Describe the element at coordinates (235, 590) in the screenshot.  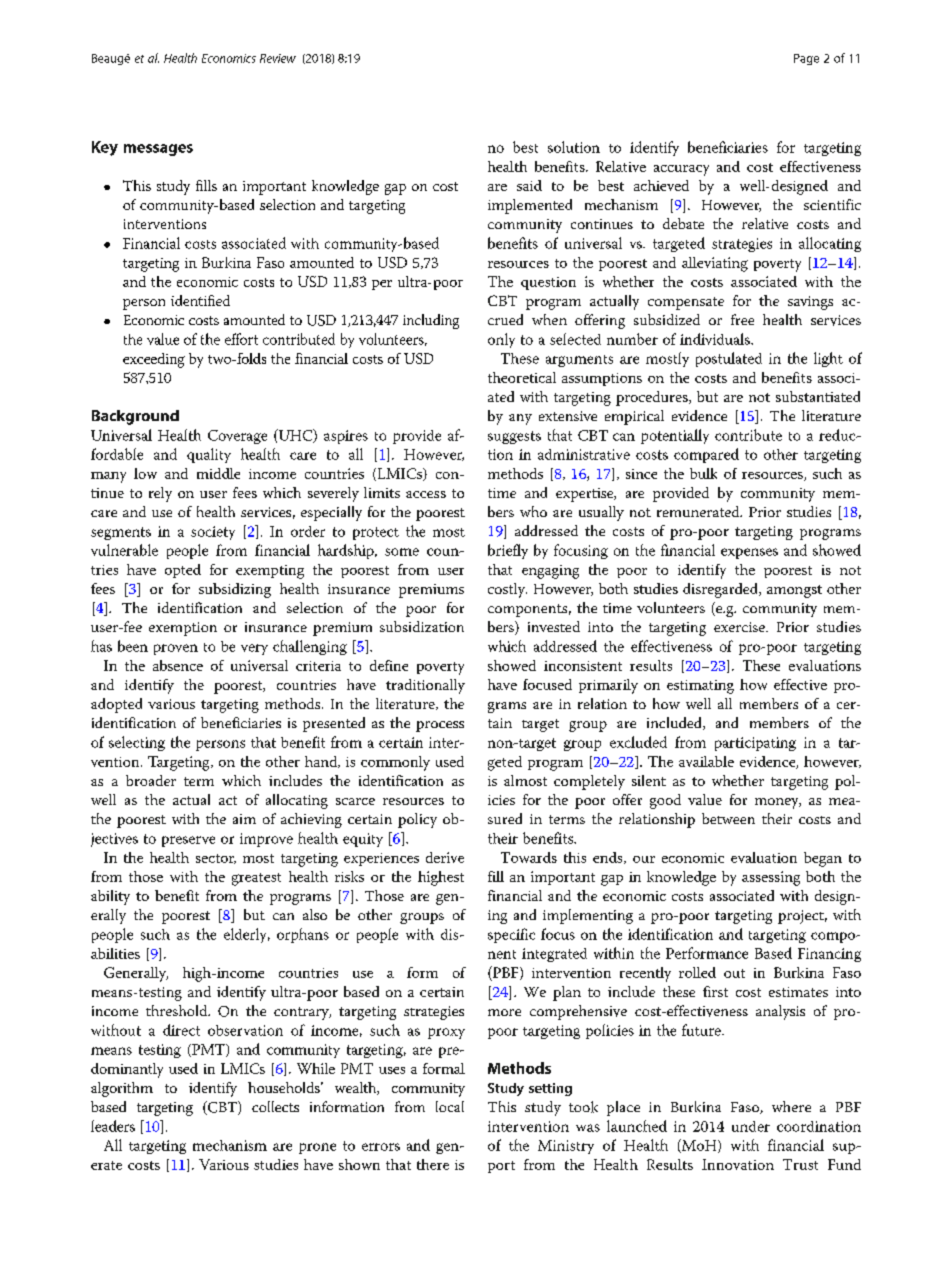
I see `subsidizing` at that location.
